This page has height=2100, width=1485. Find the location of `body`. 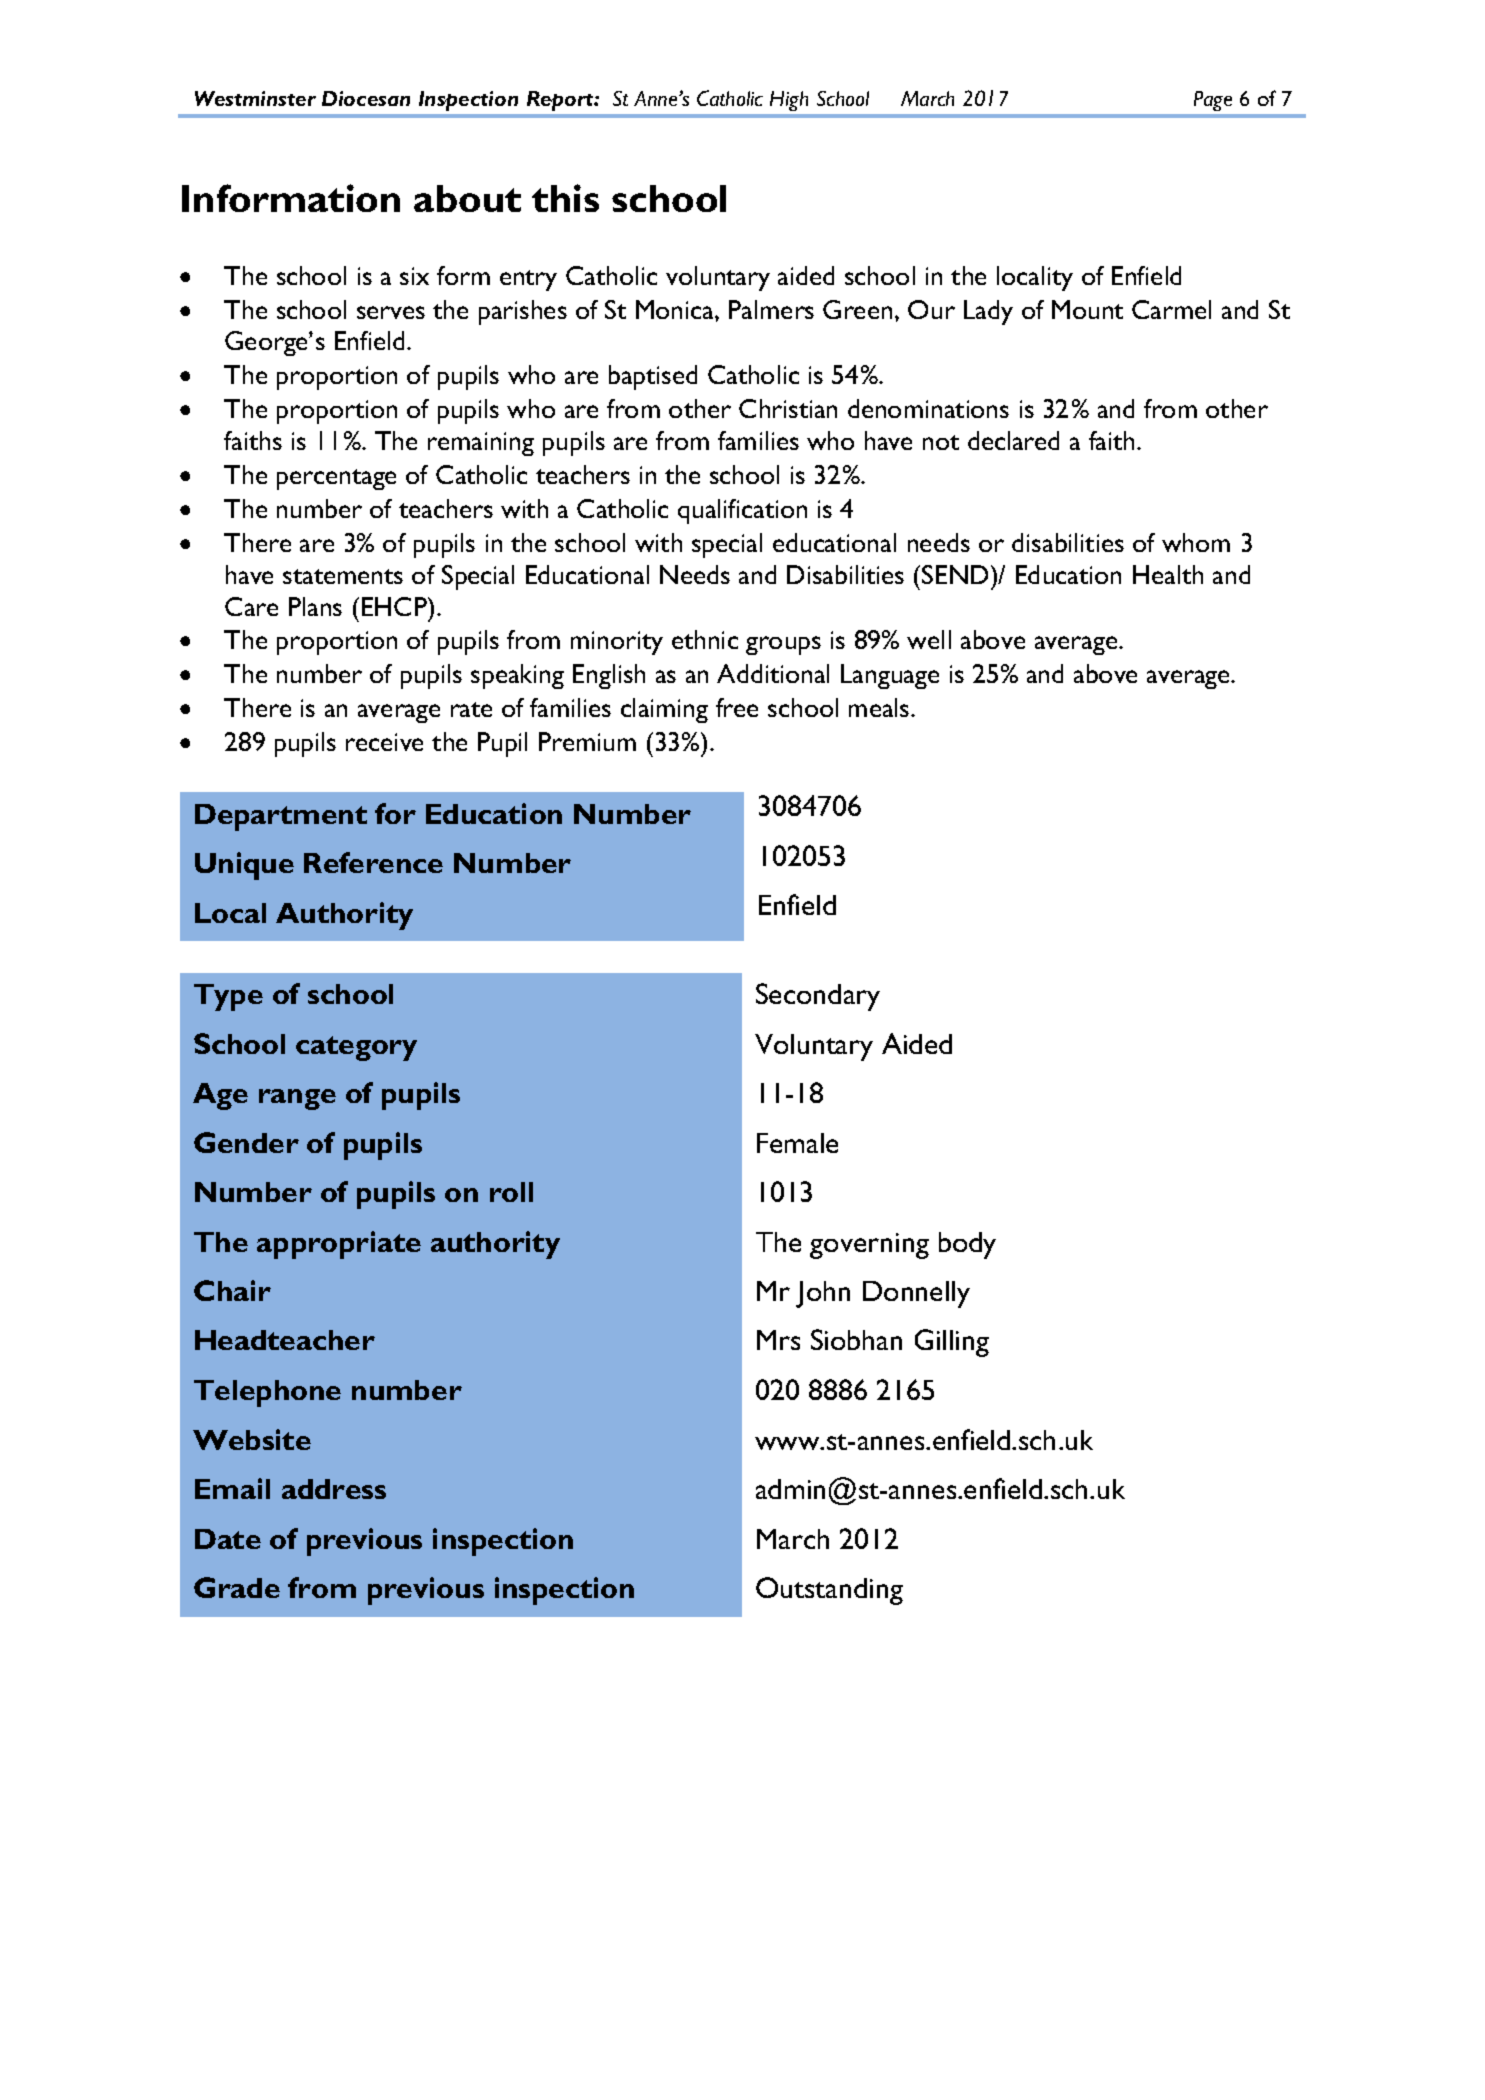

body is located at coordinates (967, 1245).
